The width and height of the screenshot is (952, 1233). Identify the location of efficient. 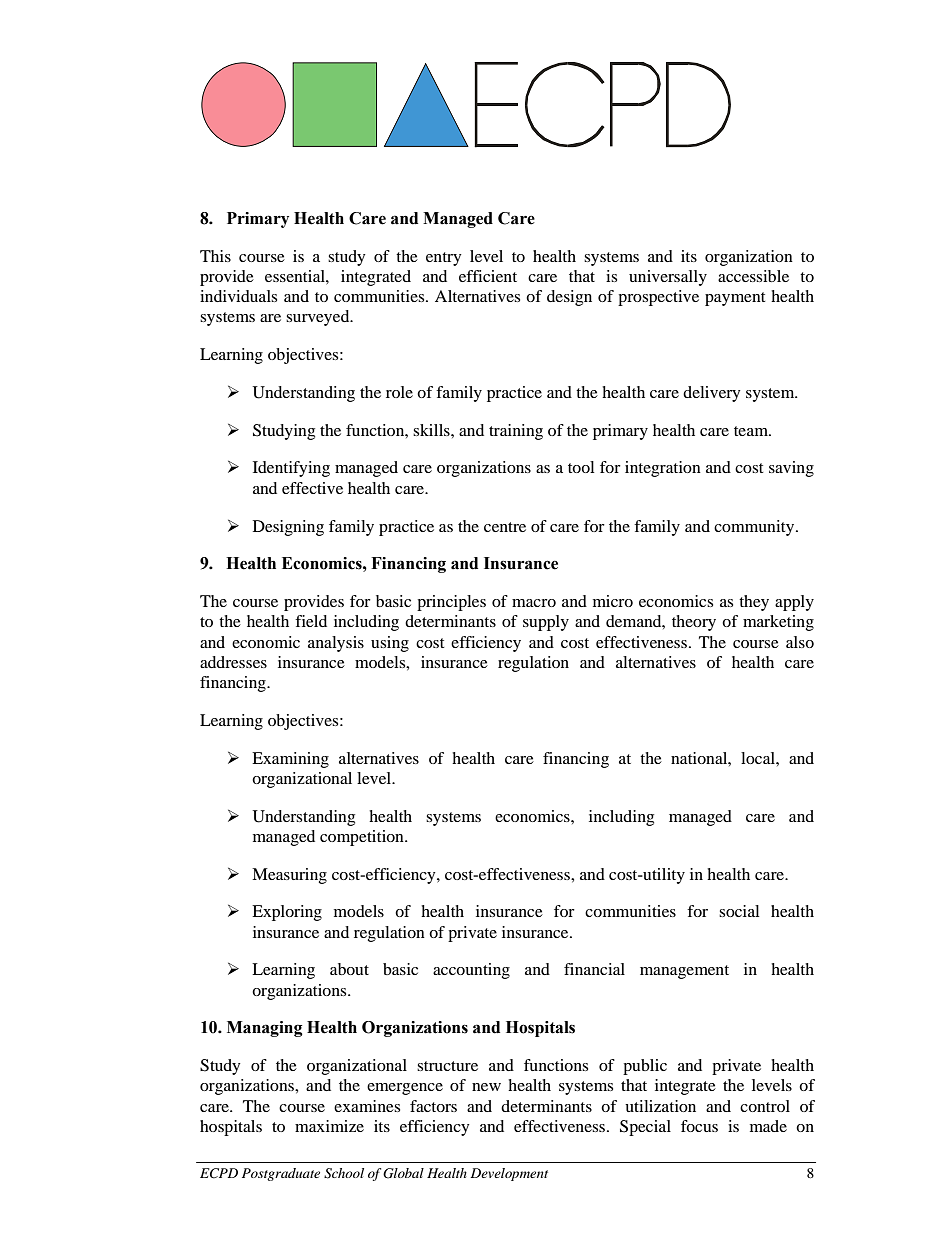
(488, 276).
